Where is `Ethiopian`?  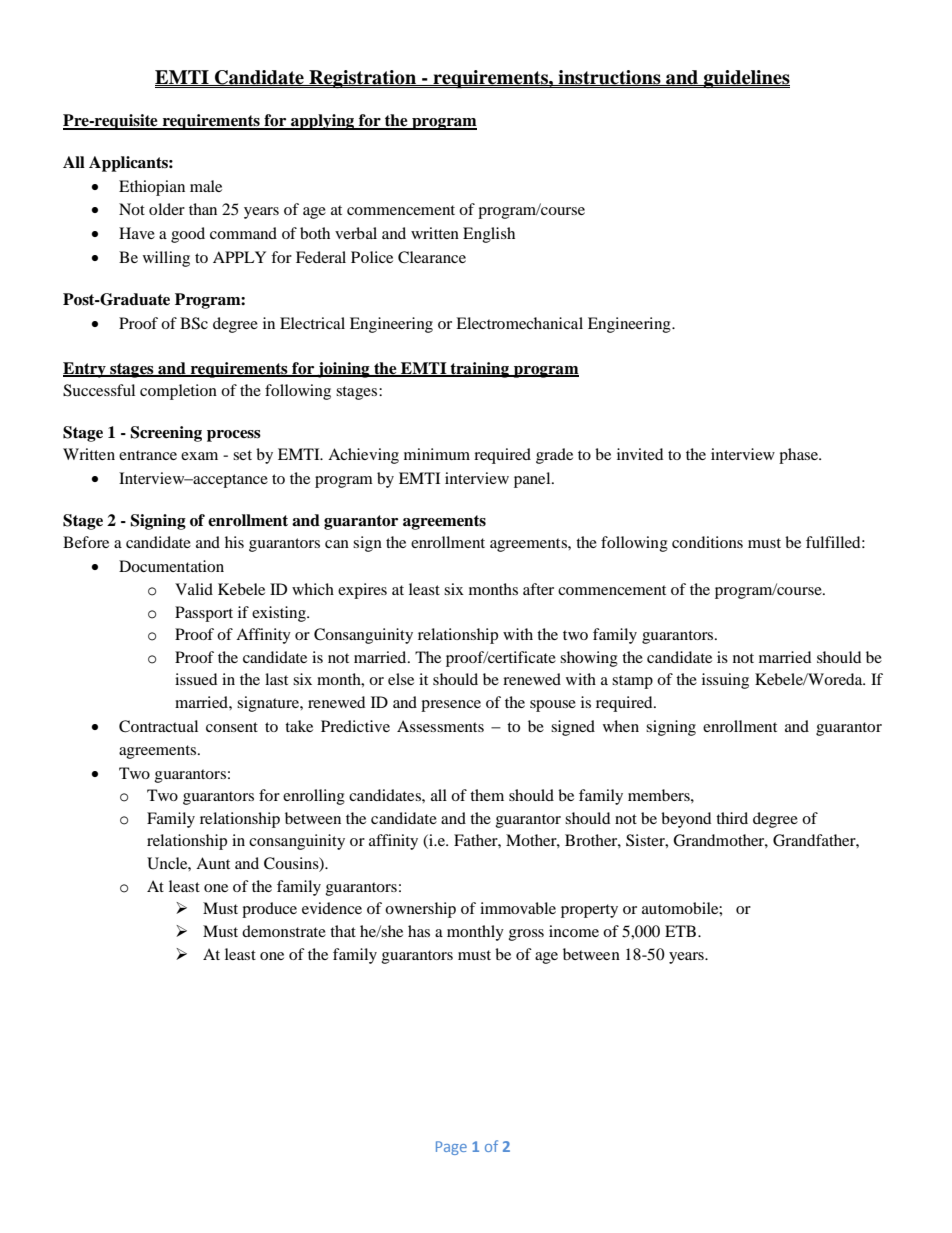 Ethiopian is located at coordinates (152, 188).
